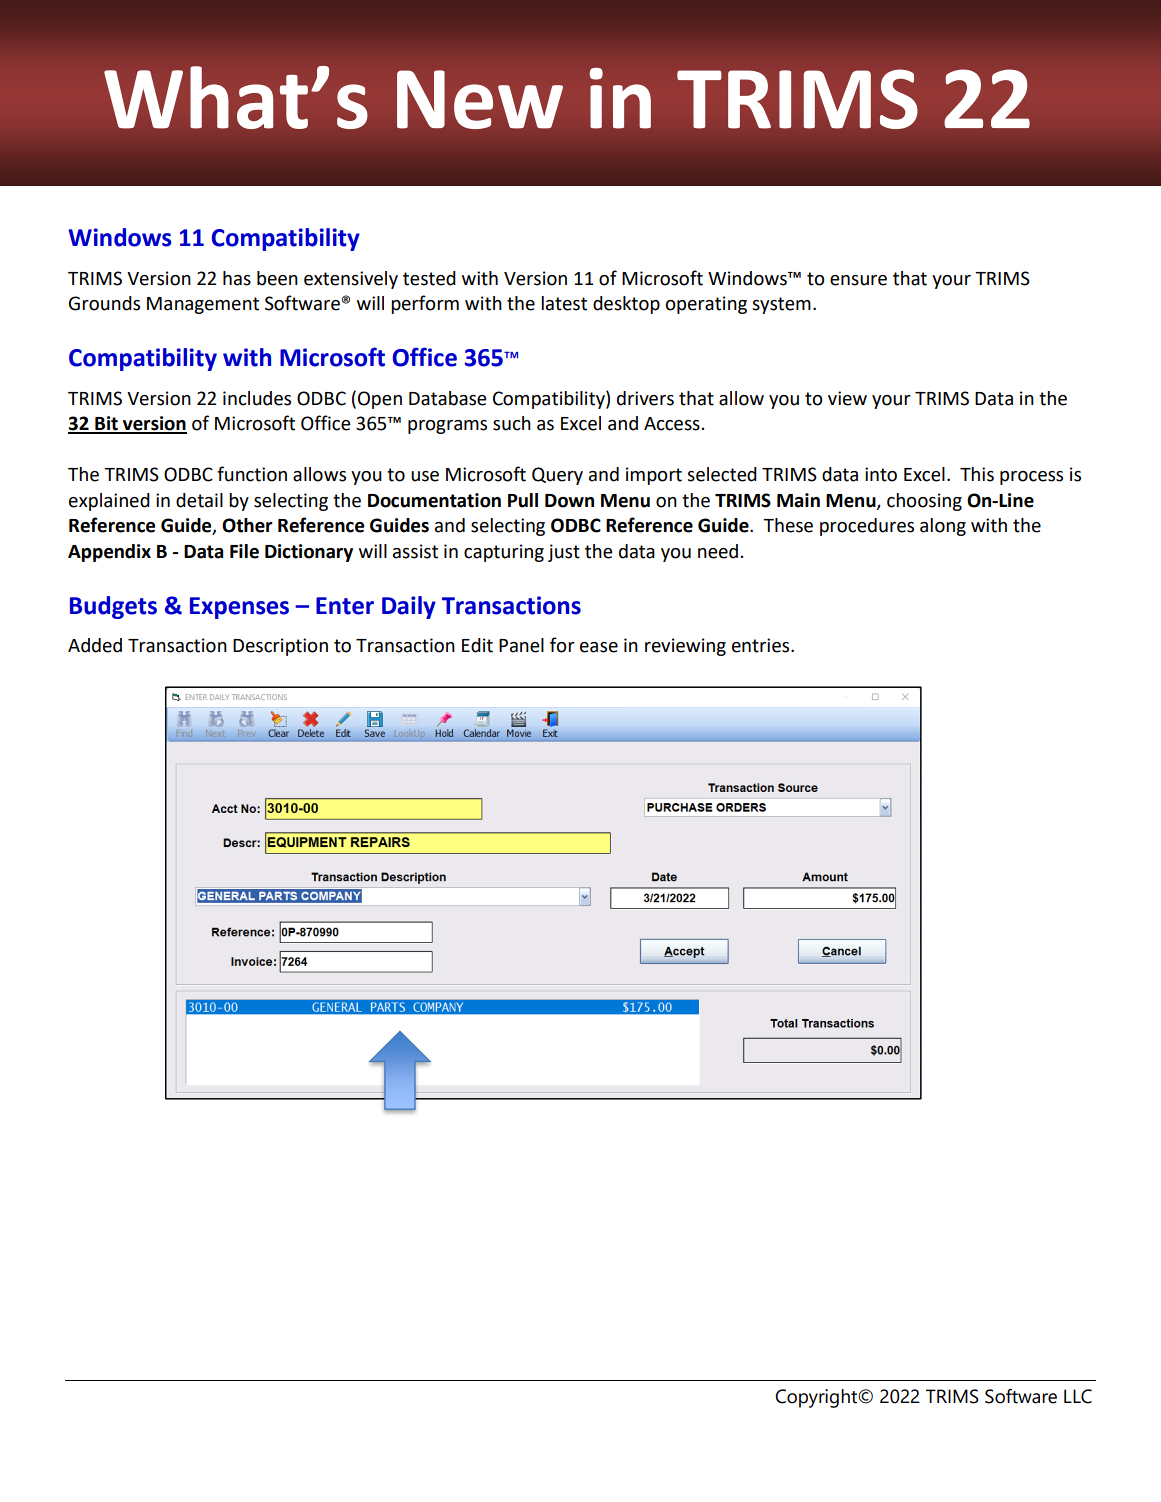 This screenshot has width=1161, height=1502. Describe the element at coordinates (480, 99) in the screenshot. I see `New` at that location.
